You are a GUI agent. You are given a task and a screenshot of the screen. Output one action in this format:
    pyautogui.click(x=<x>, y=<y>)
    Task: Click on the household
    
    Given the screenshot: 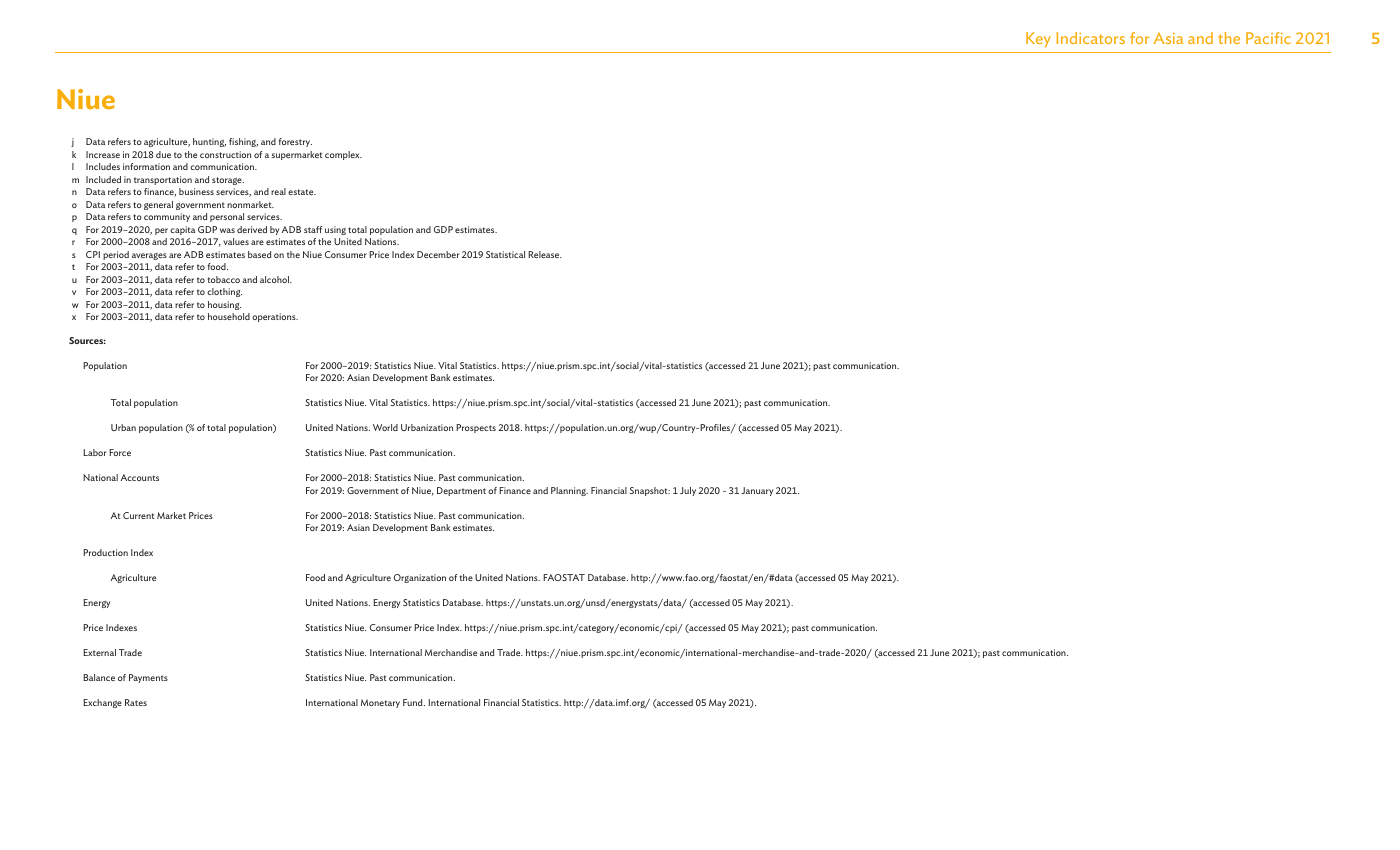 What is the action you would take?
    pyautogui.click(x=229, y=316)
